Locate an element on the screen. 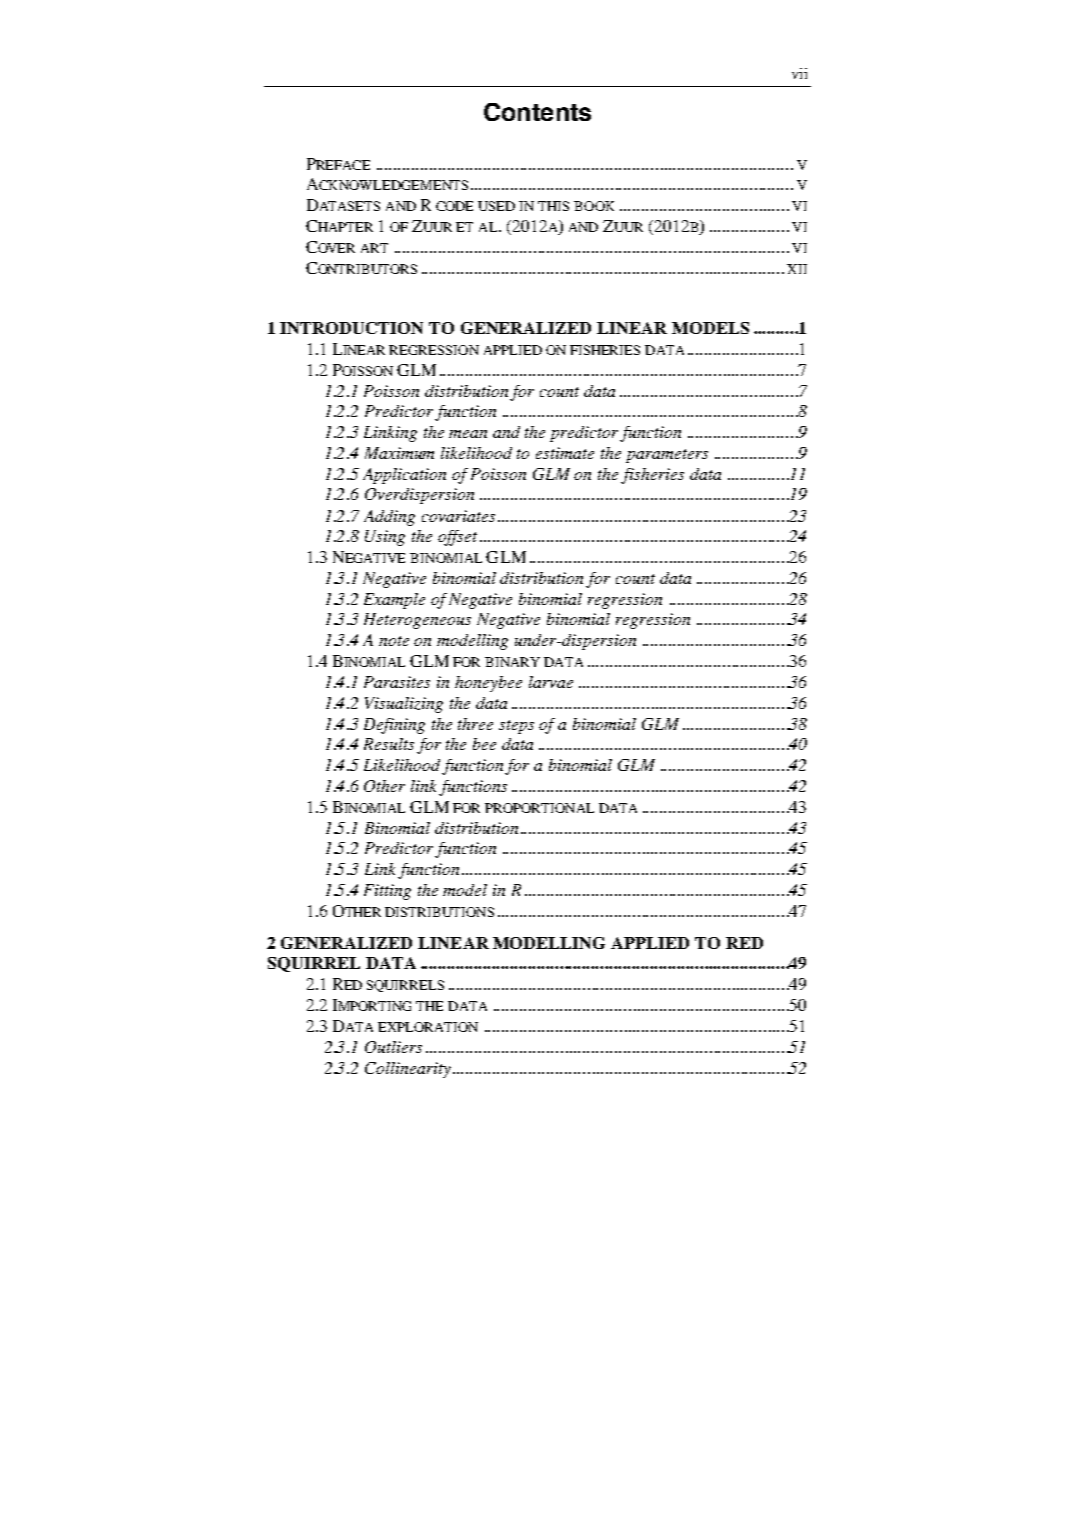  larvae is located at coordinates (551, 682).
